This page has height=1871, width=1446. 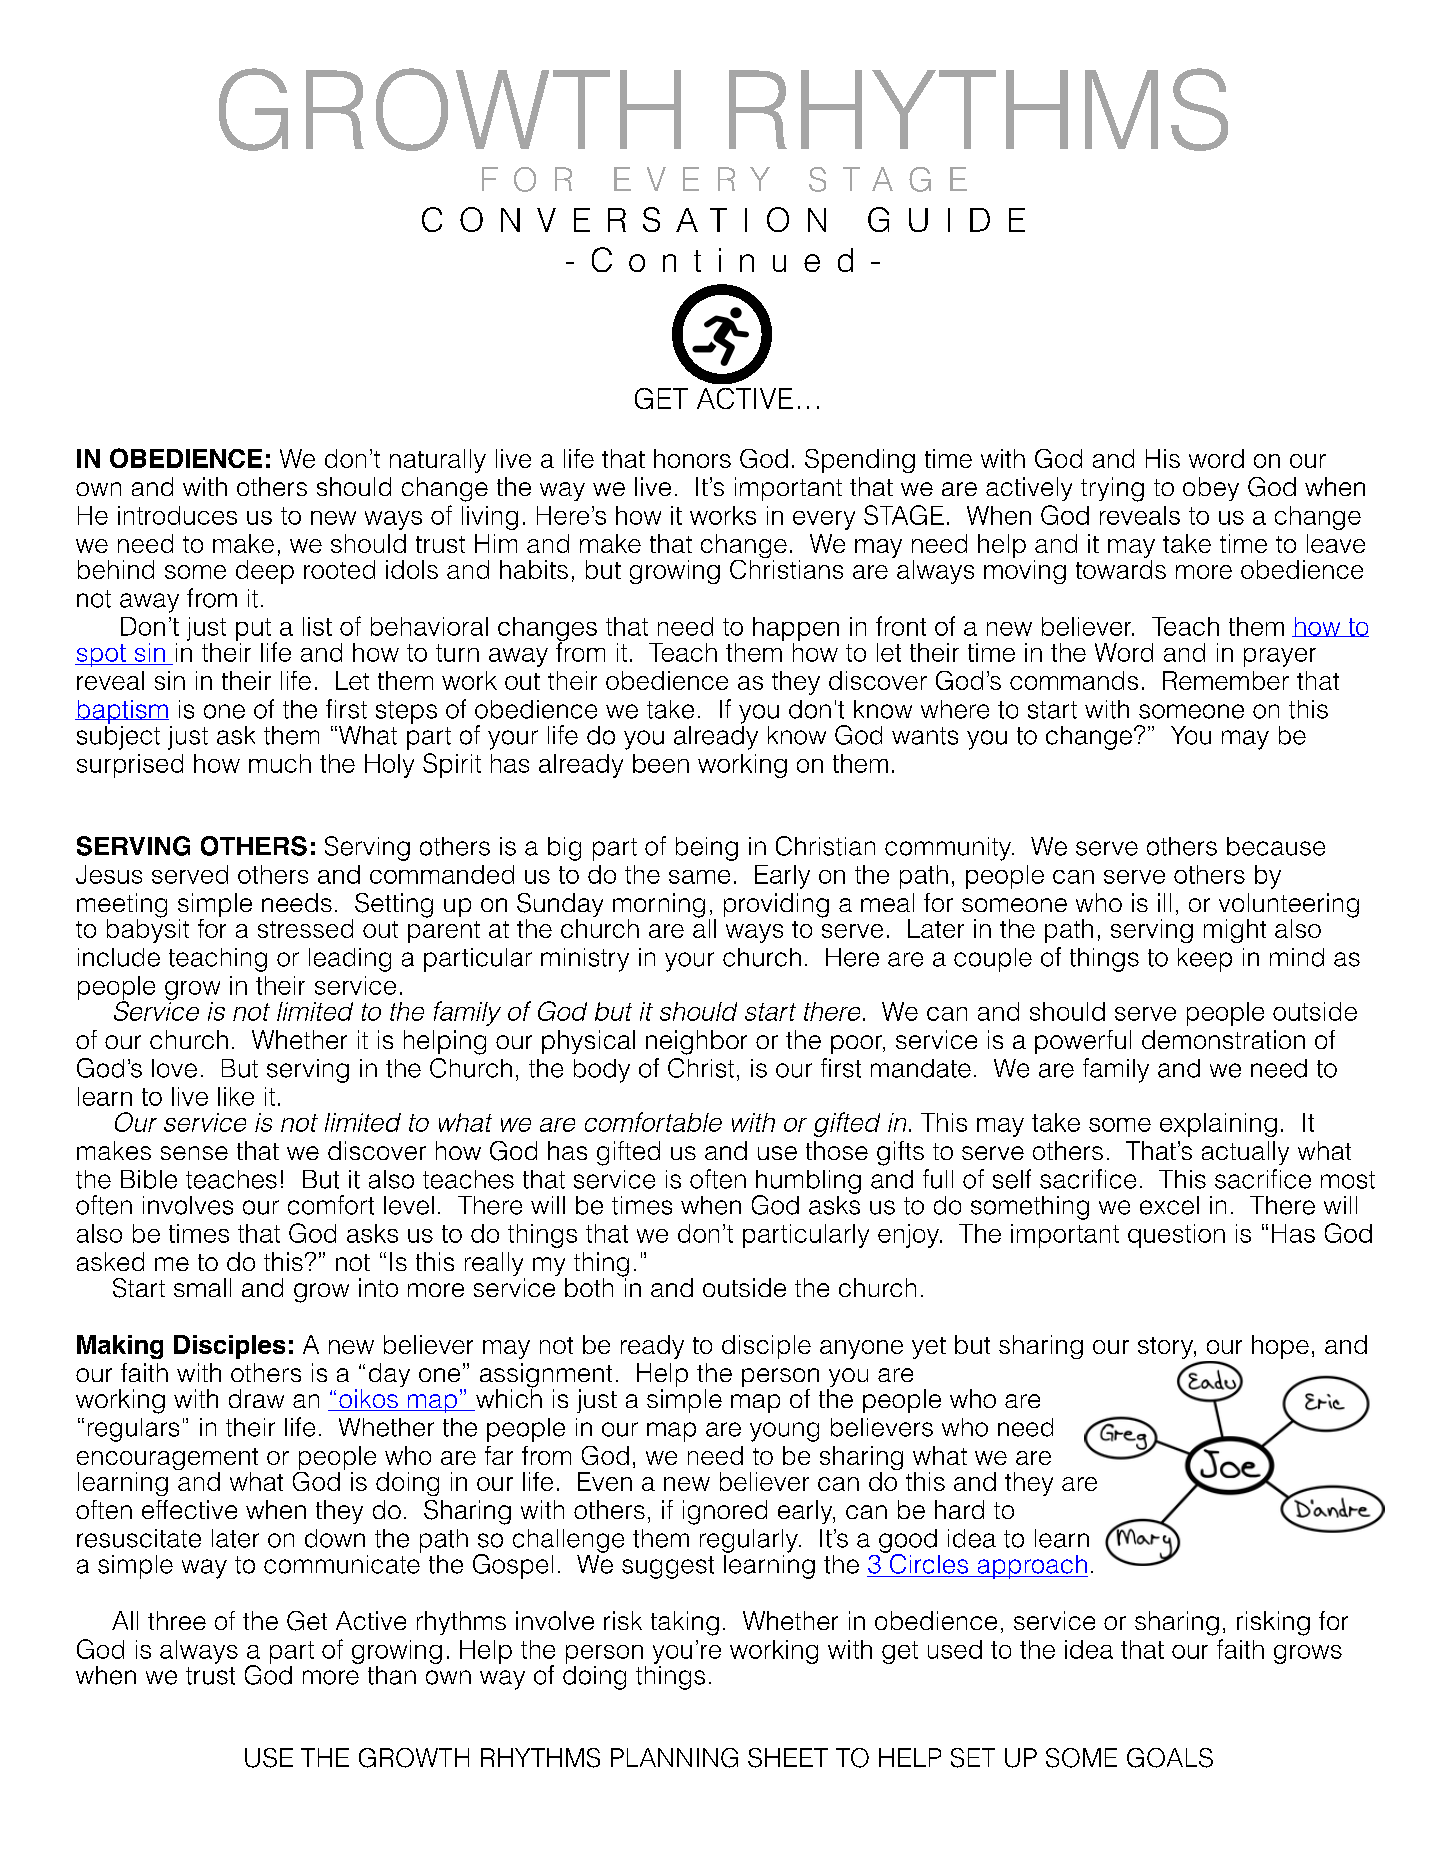 I want to click on honors, so click(x=692, y=458).
